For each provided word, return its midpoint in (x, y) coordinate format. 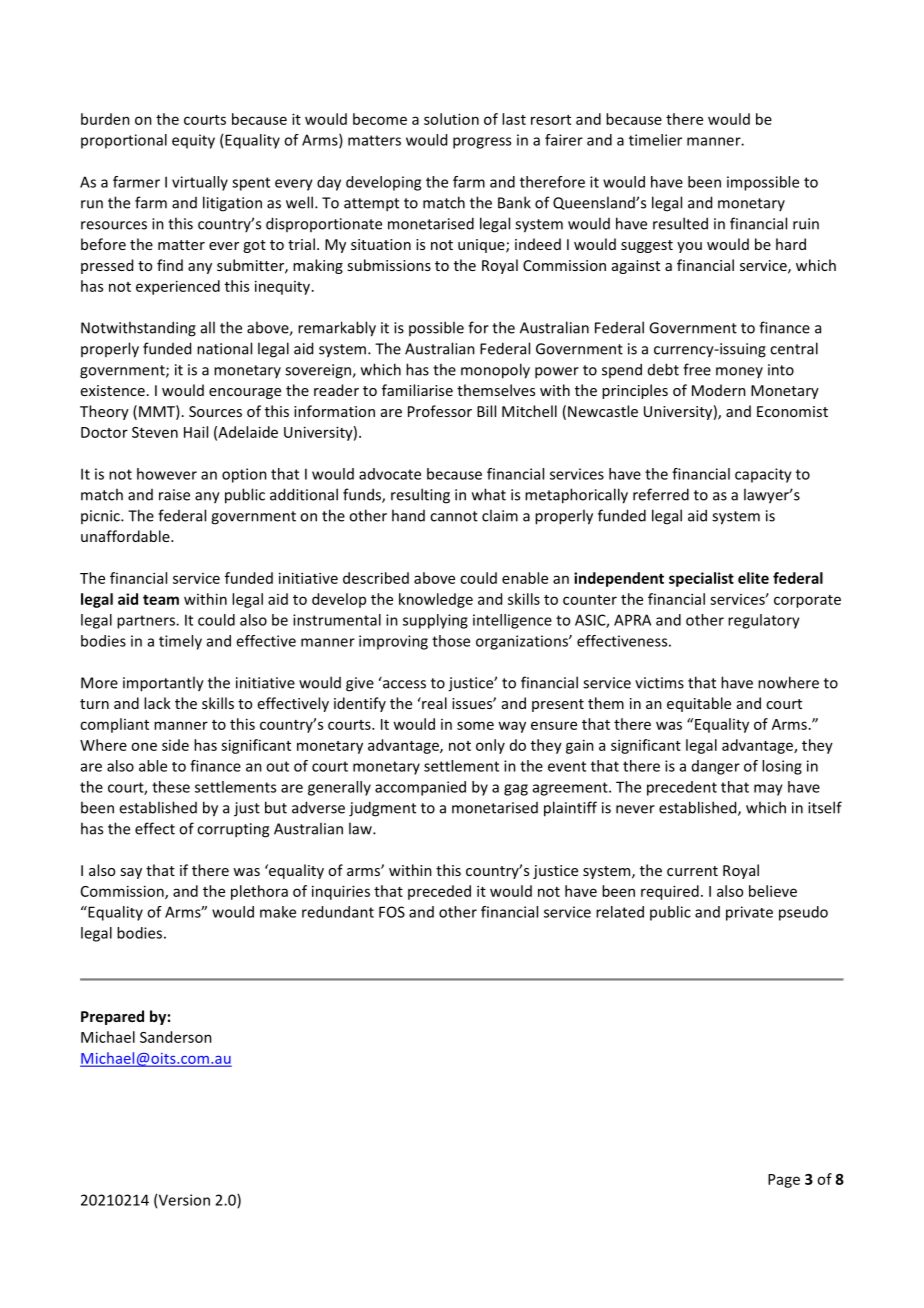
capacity (763, 475)
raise (174, 495)
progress (482, 143)
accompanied (420, 788)
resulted (680, 223)
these (171, 787)
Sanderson (176, 1037)
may (768, 790)
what (489, 494)
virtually (200, 183)
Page (784, 1181)
